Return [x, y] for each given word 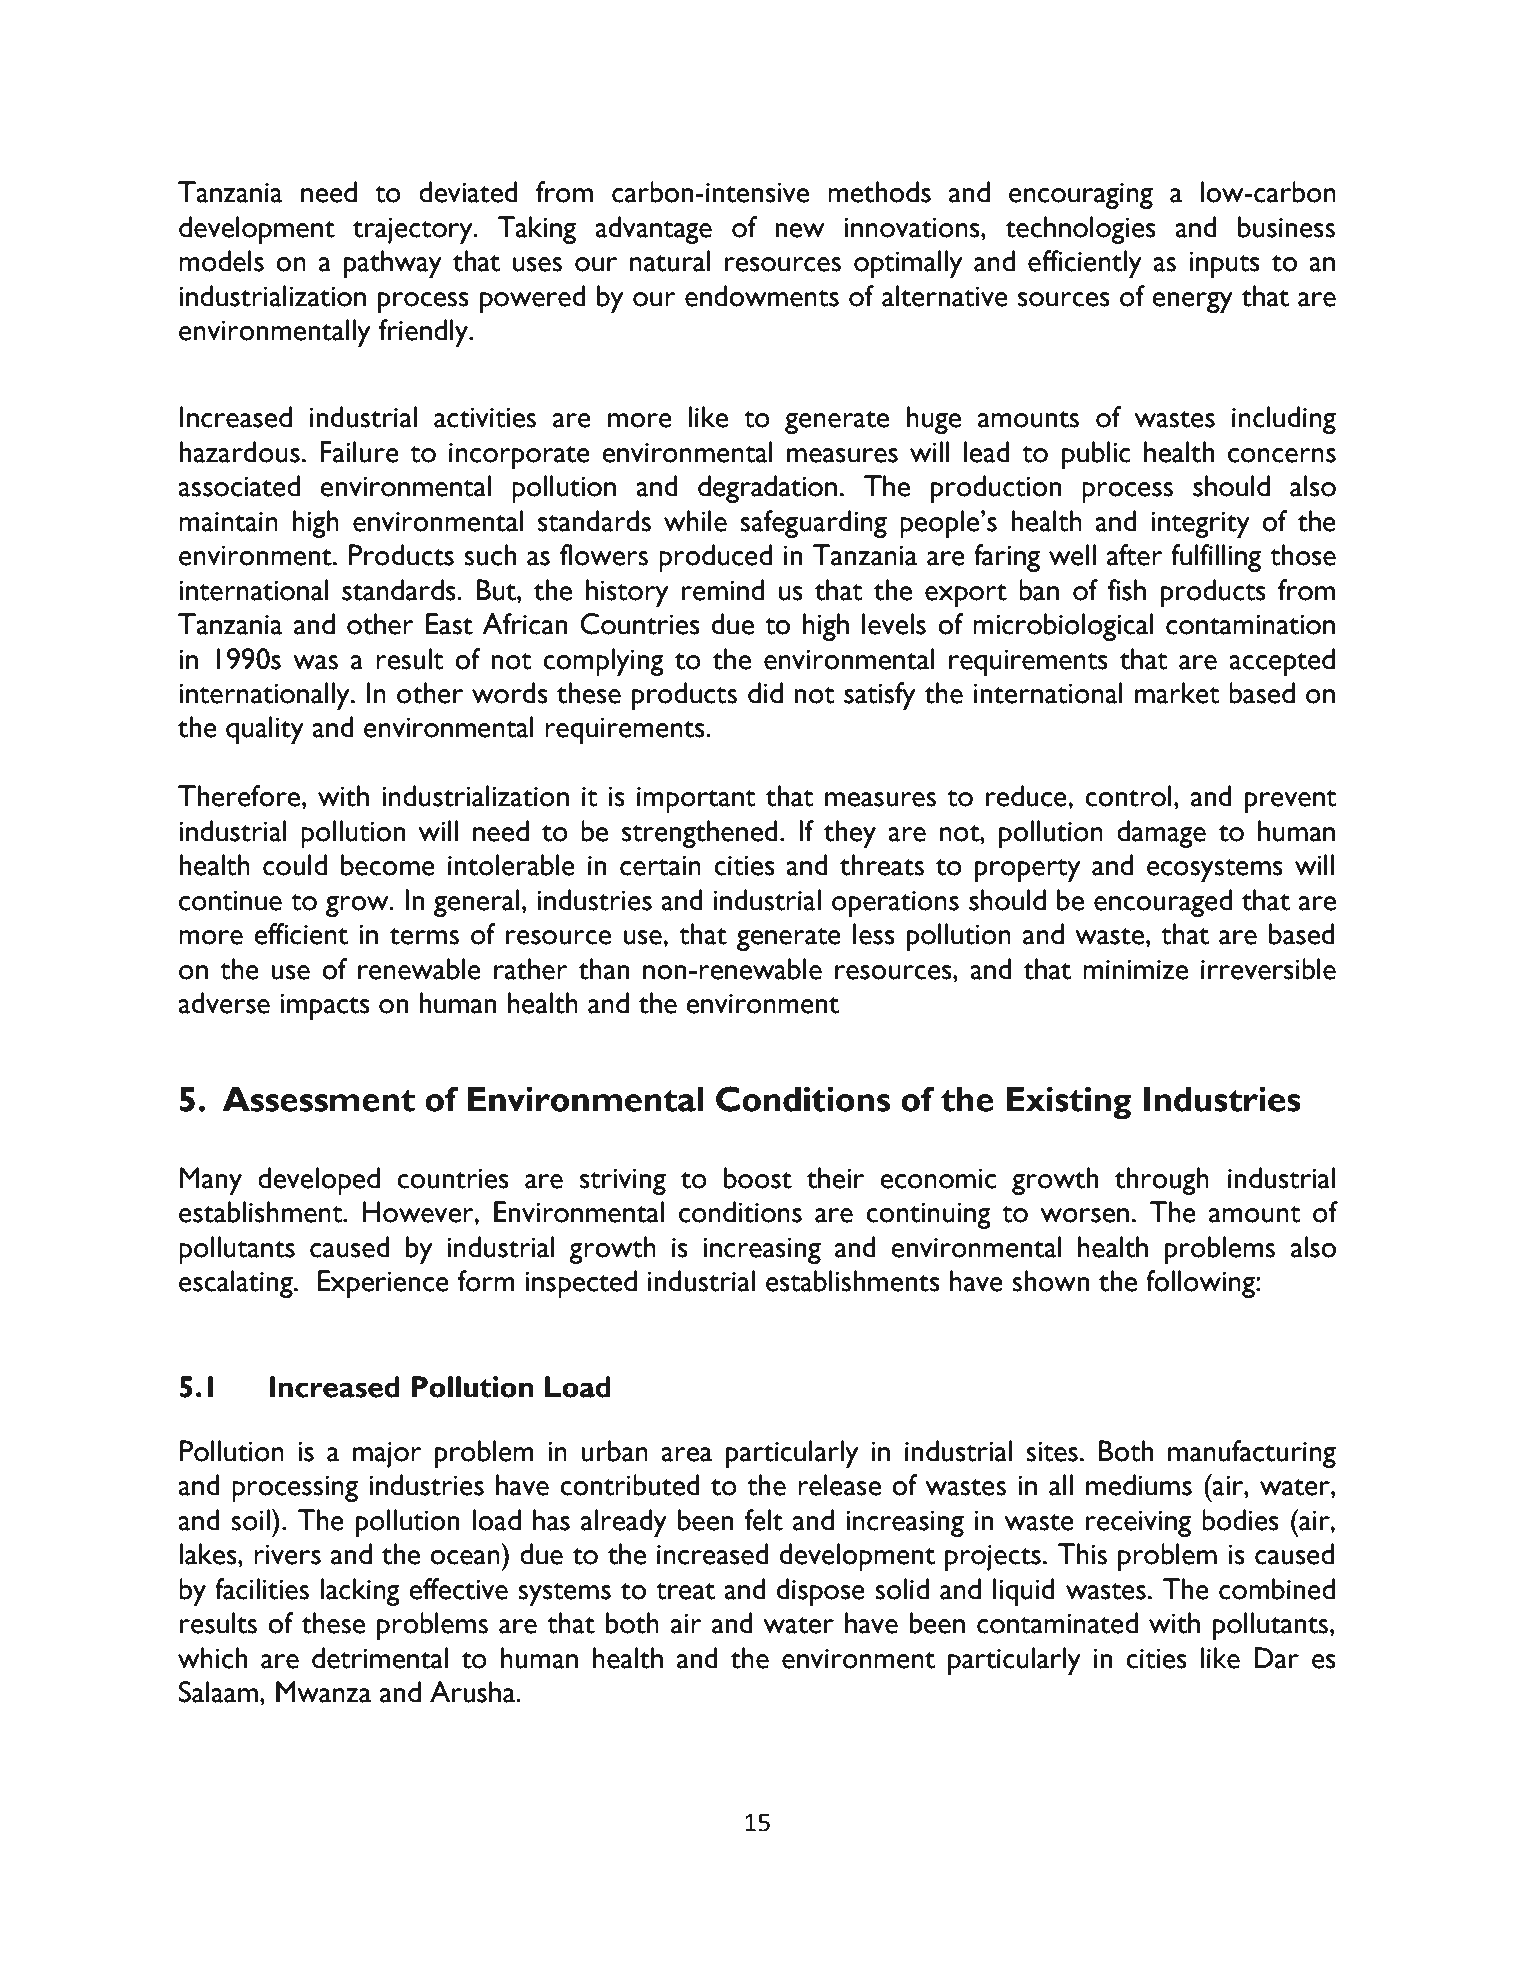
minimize [1135, 970]
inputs [1225, 265]
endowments [762, 296]
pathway [393, 264]
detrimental [380, 1658]
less [874, 934]
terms [424, 936]
